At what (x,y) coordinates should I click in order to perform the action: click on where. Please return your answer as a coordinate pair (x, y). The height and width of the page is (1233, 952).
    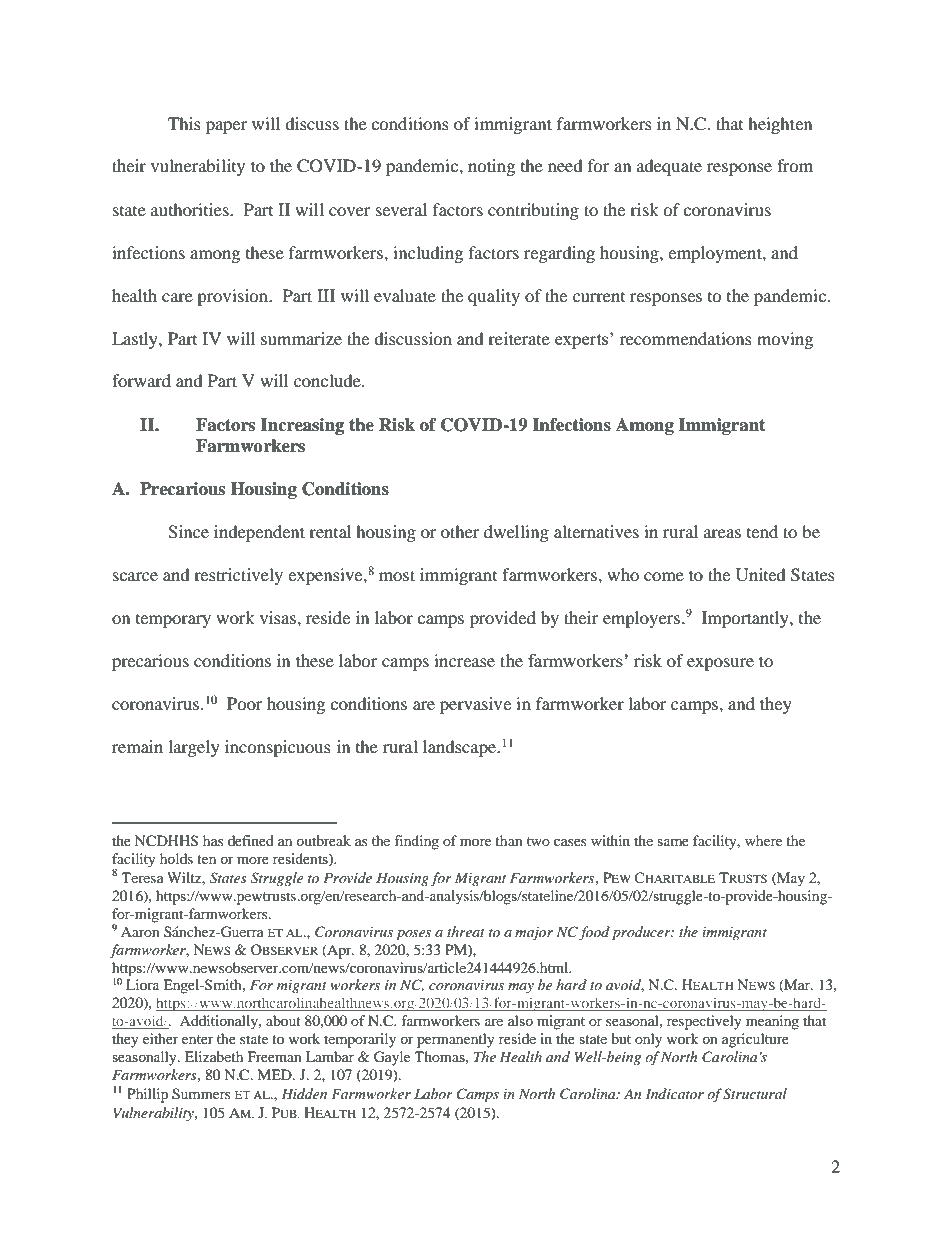
    Looking at the image, I should click on (763, 840).
